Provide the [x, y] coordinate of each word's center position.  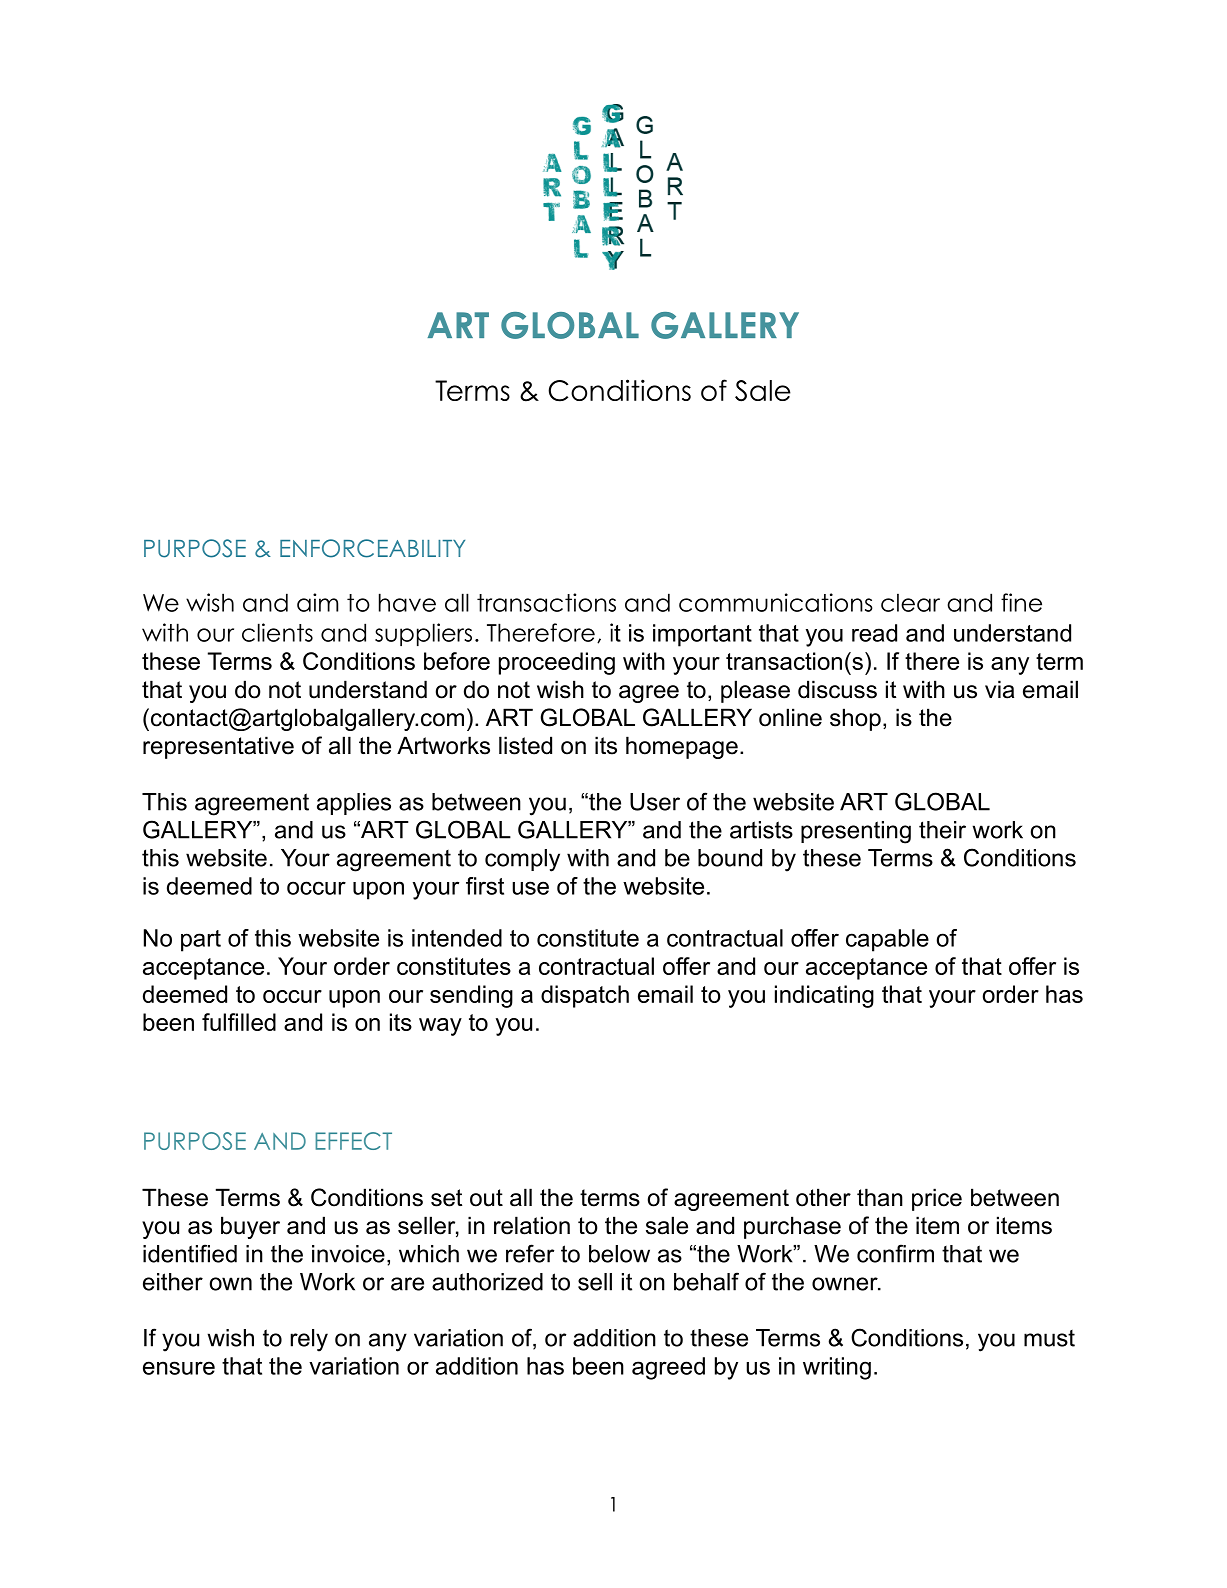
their [942, 830]
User [655, 802]
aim [317, 602]
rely [309, 1340]
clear [910, 602]
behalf [706, 1281]
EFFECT [353, 1141]
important [702, 635]
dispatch [585, 996]
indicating [824, 996]
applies [354, 804]
